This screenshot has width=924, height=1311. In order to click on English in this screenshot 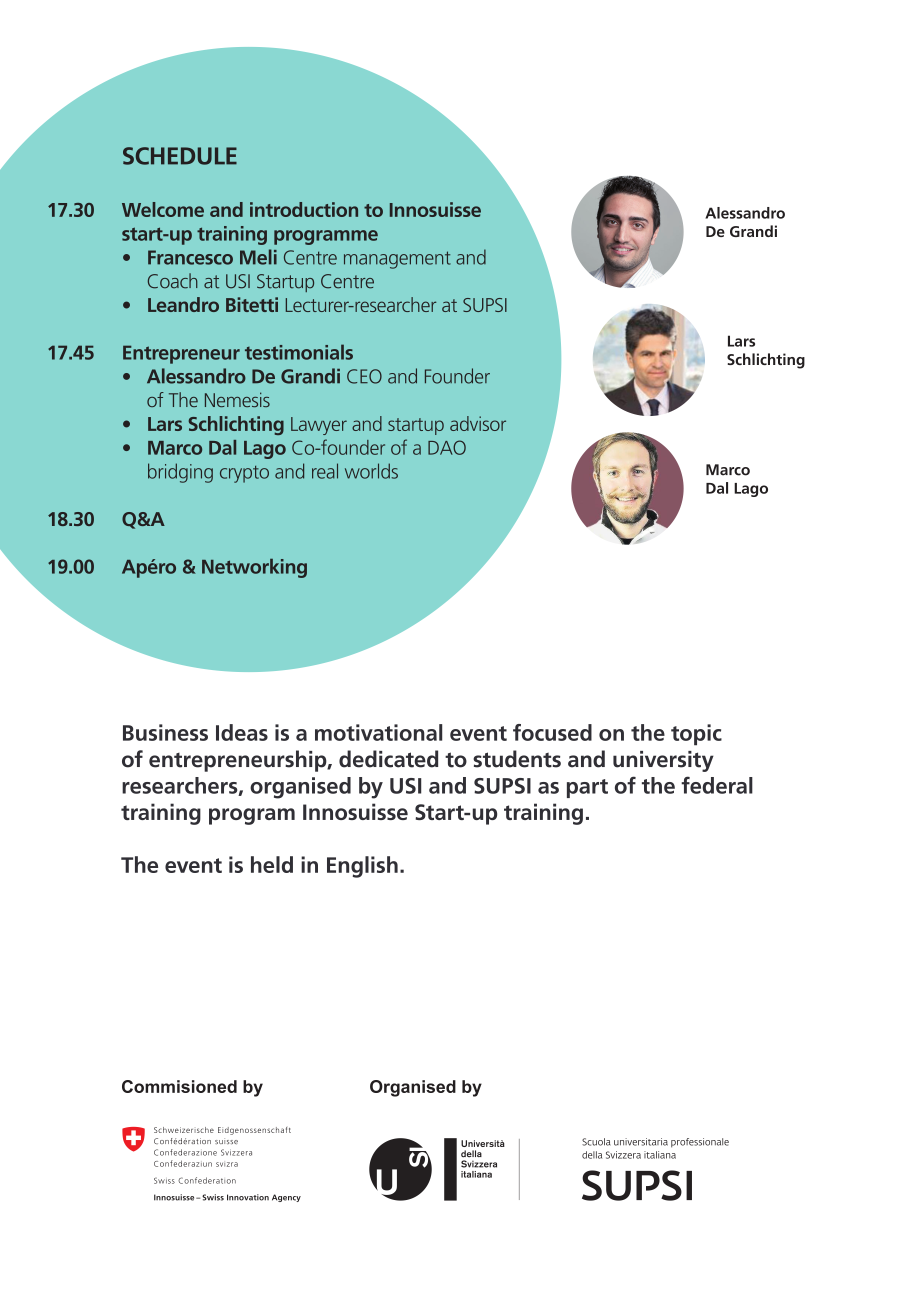, I will do `click(362, 867)`.
